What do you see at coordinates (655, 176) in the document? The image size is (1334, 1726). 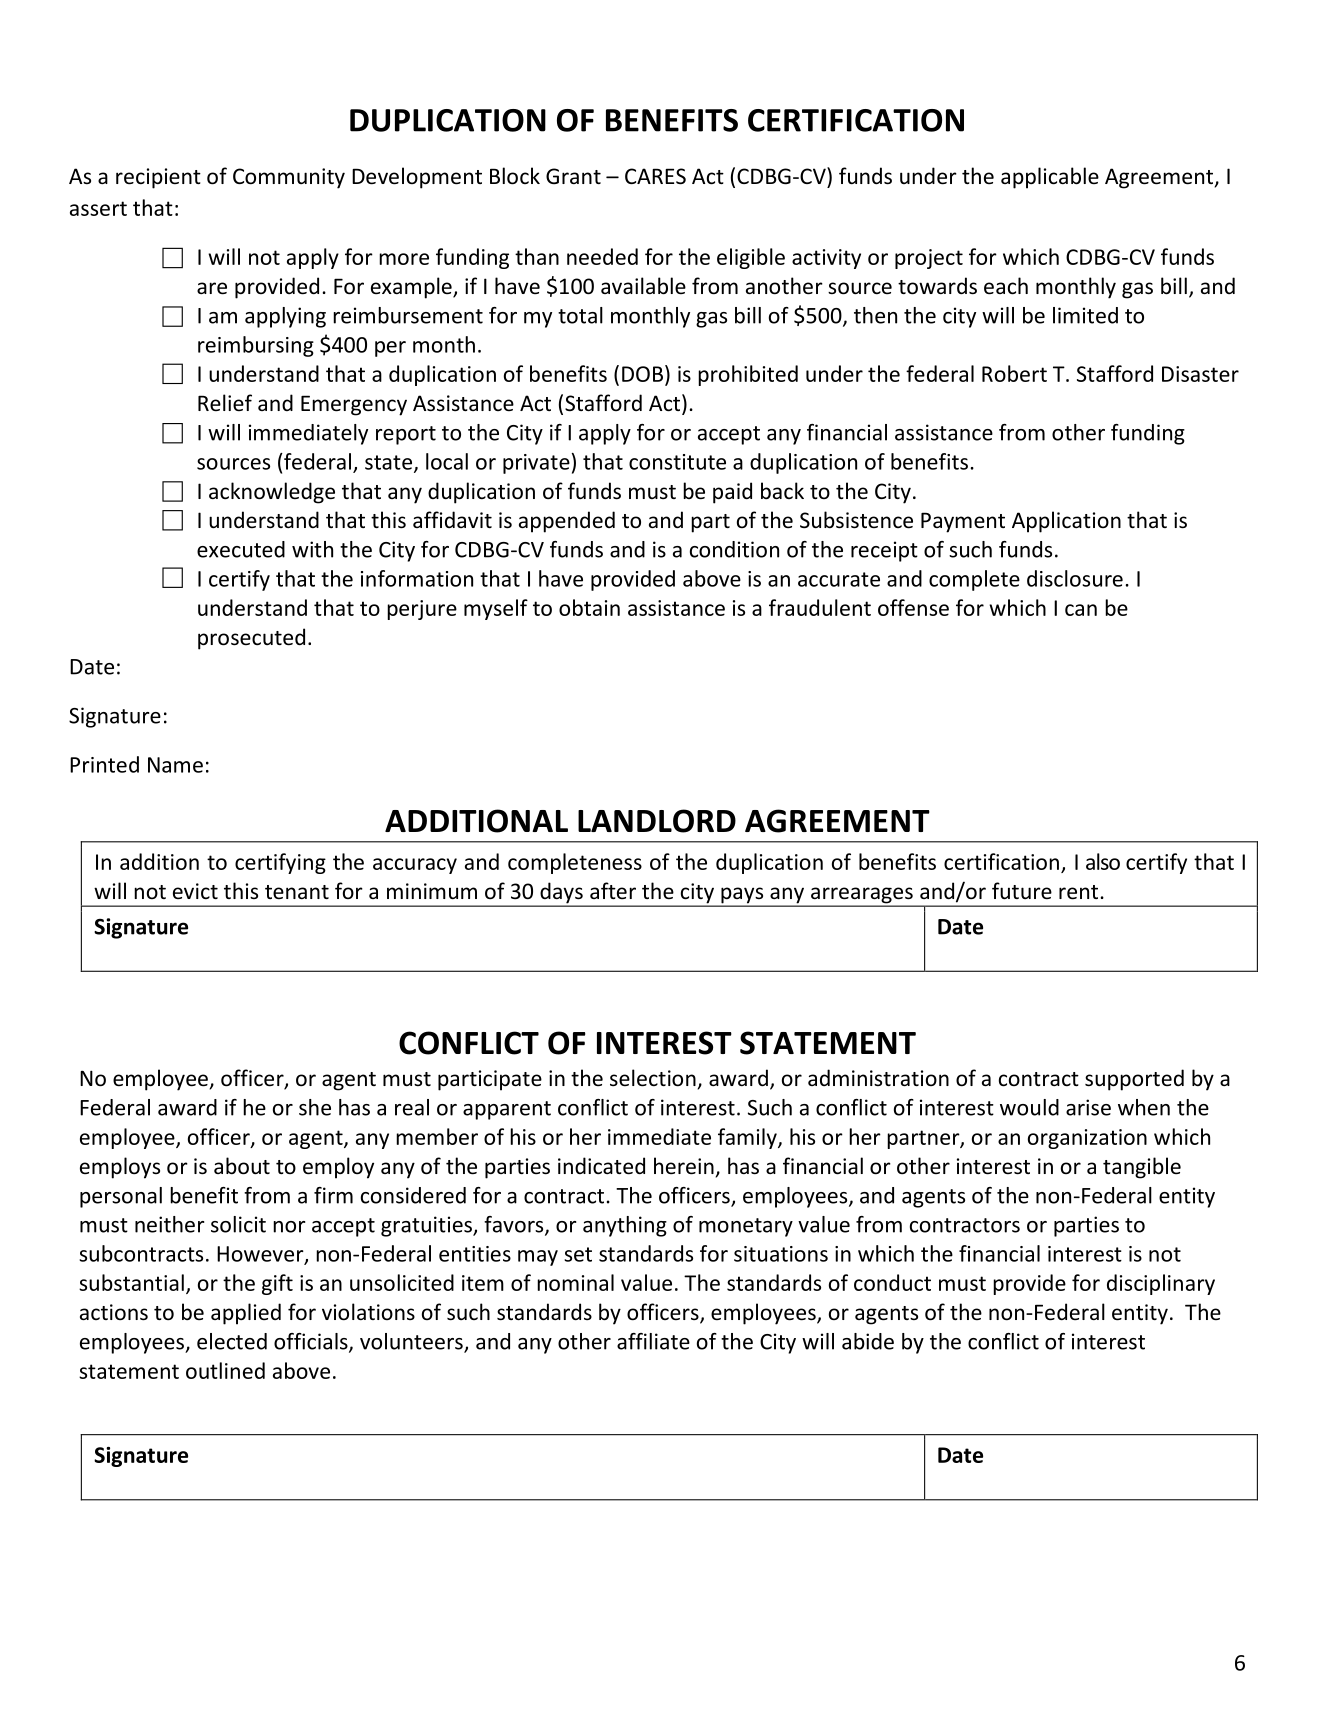 I see `CARES` at bounding box center [655, 176].
